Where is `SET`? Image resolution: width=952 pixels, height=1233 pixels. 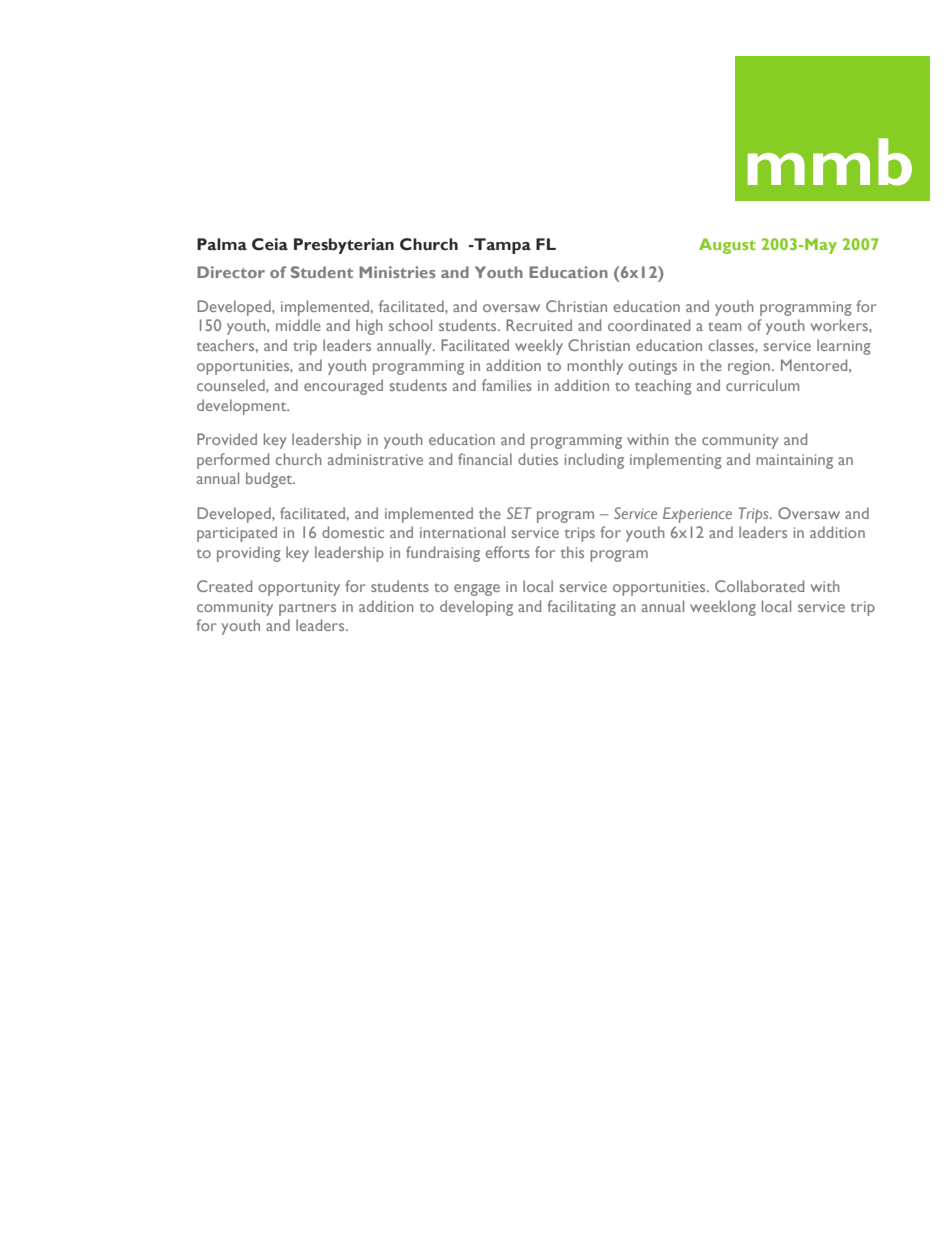 SET is located at coordinates (519, 513).
